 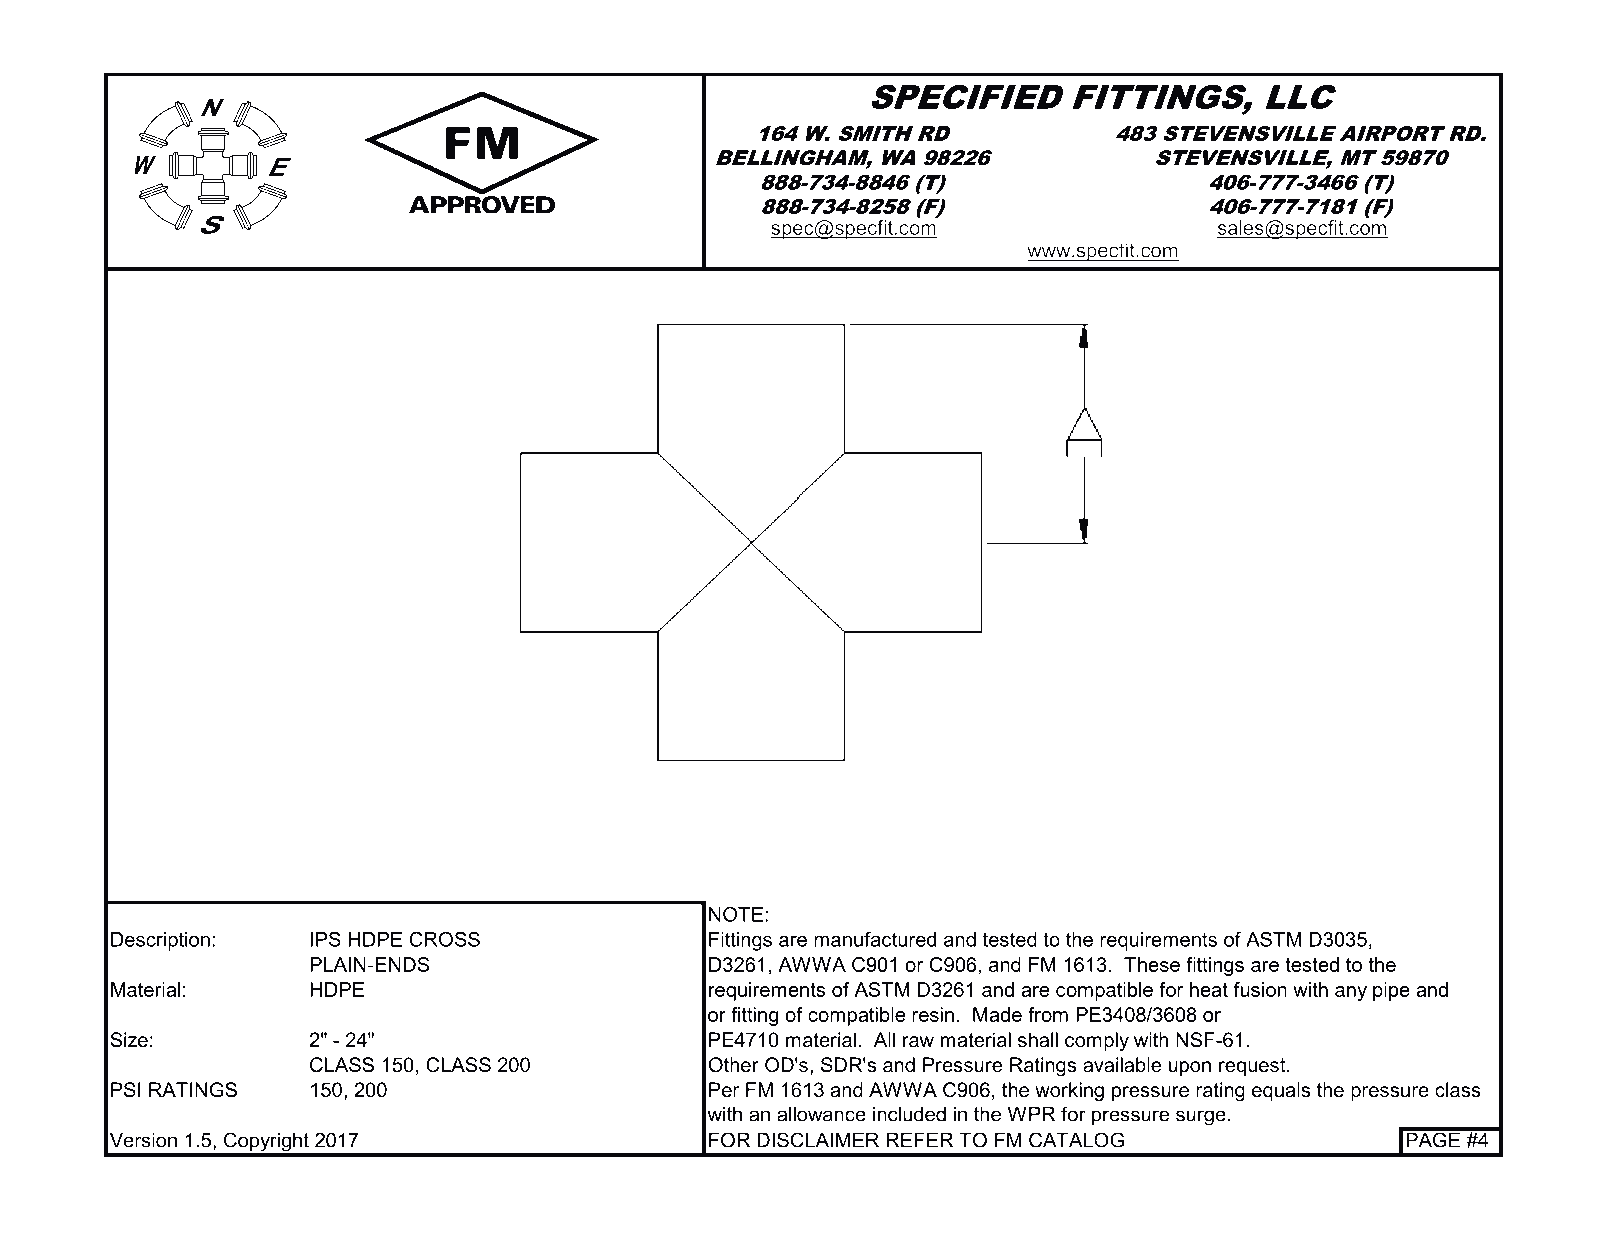 What do you see at coordinates (736, 914) in the image?
I see `NOTE` at bounding box center [736, 914].
